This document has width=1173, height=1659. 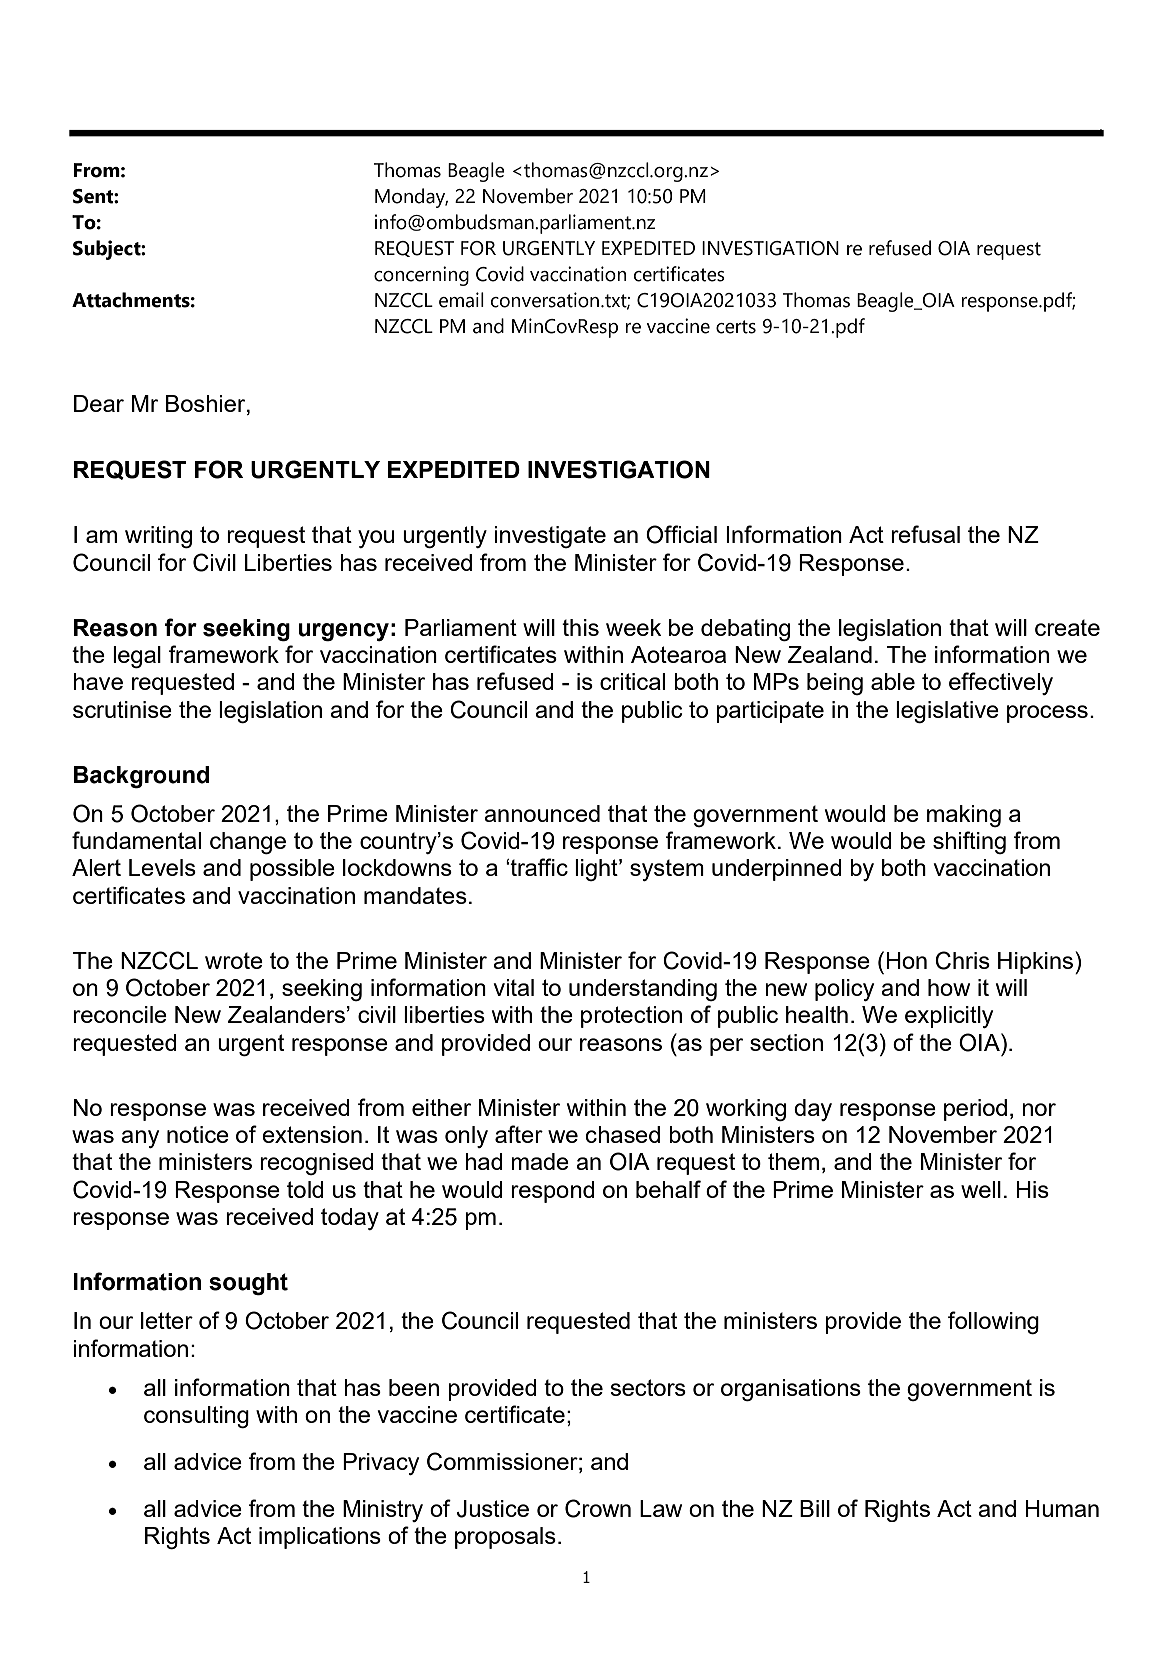 I want to click on consulting, so click(x=196, y=1417).
